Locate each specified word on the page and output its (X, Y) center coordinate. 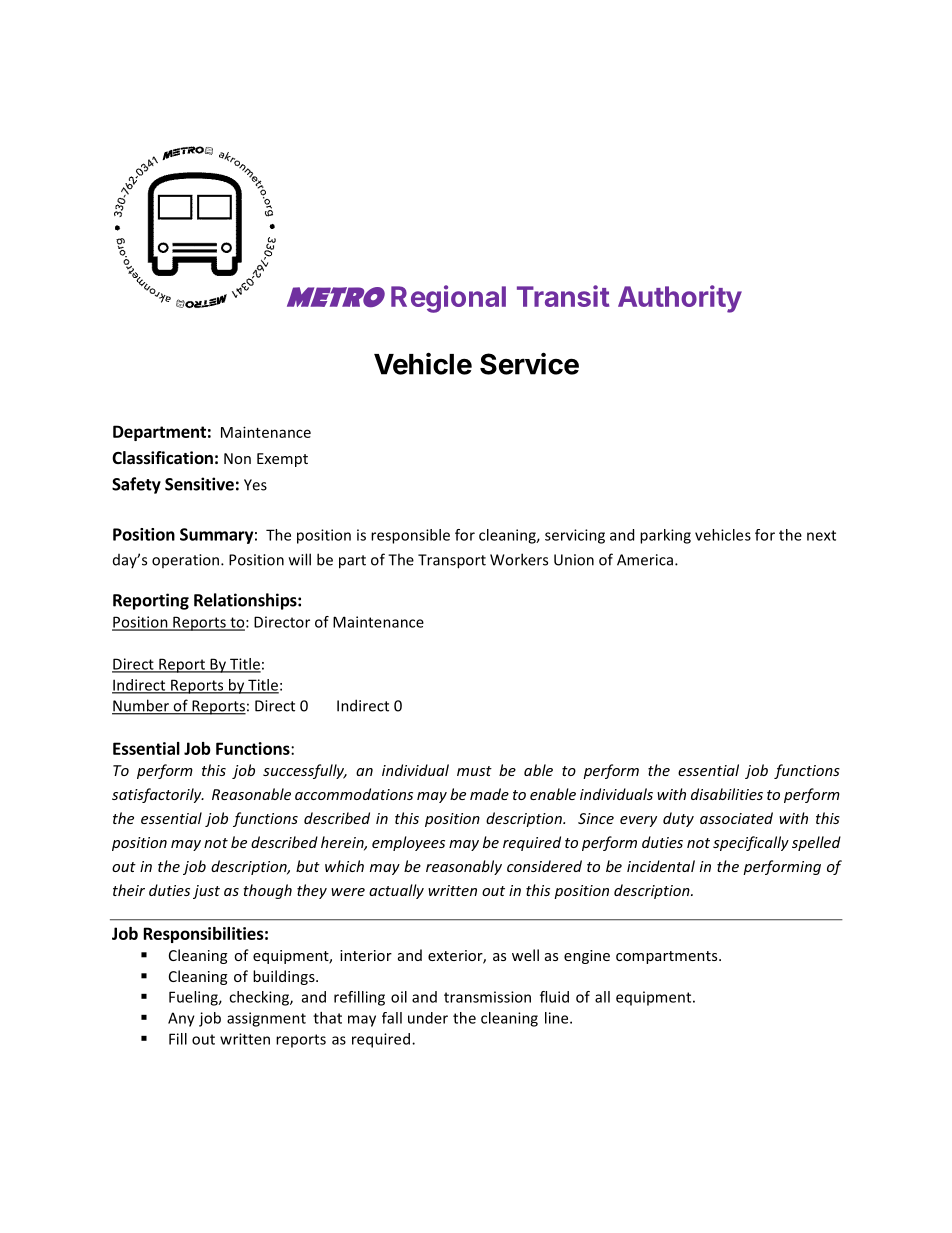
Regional (448, 299)
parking (665, 536)
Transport (452, 561)
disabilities (727, 794)
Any (181, 1019)
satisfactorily (158, 795)
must (474, 771)
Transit (563, 296)
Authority (680, 299)
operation (187, 561)
